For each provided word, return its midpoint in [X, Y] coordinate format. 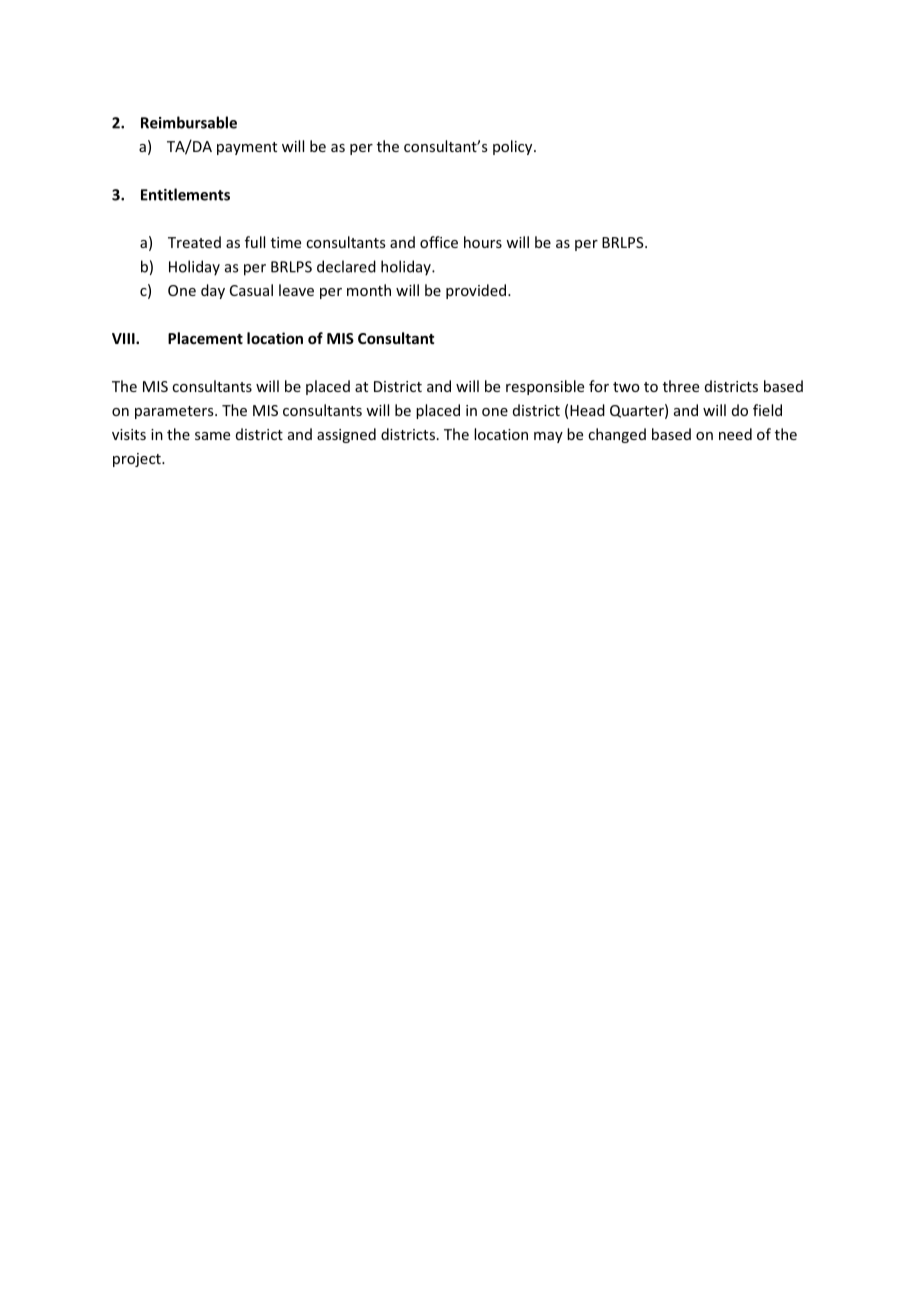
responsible [545, 387]
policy [514, 147]
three [681, 386]
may [548, 437]
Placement [205, 338]
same [212, 436]
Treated [194, 242]
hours [483, 242]
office [439, 242]
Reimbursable [189, 122]
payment [247, 148]
